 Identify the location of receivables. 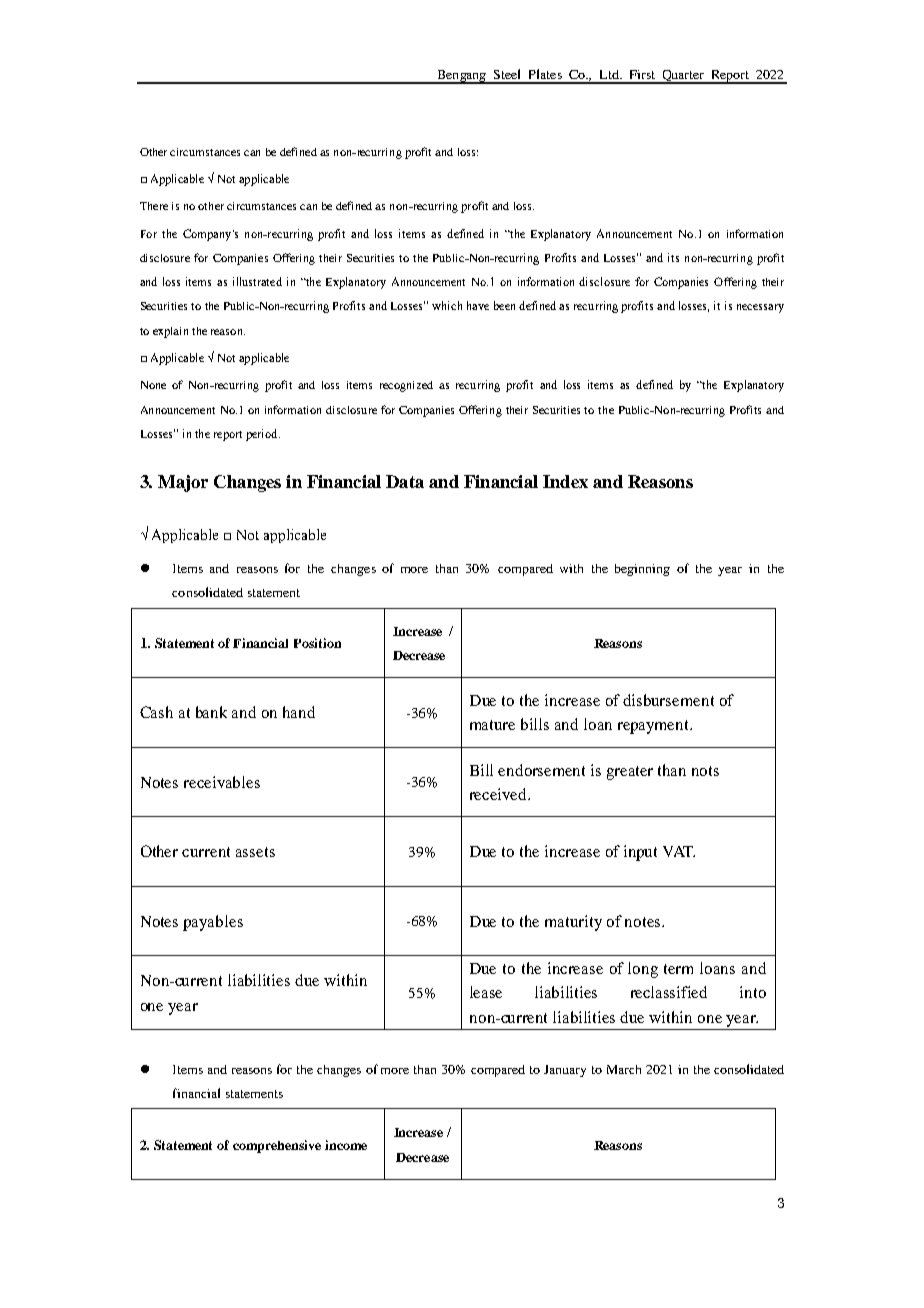
(222, 782).
